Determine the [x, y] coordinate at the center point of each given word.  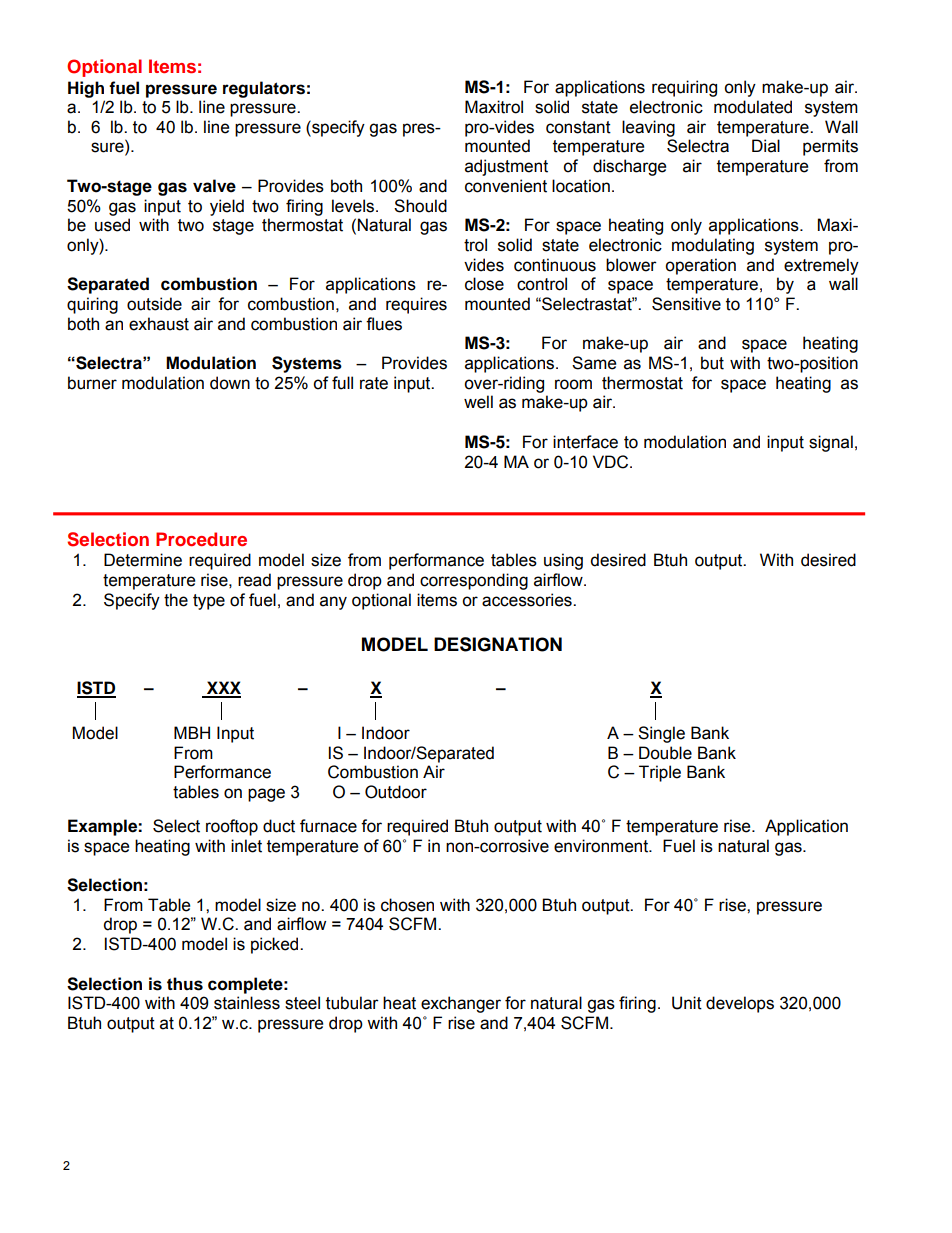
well [478, 402]
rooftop [232, 827]
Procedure [201, 539]
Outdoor [396, 792]
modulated [753, 107]
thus [185, 984]
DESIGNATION [498, 644]
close [484, 284]
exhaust [159, 324]
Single [661, 734]
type [209, 602]
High [86, 89]
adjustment [506, 167]
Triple [660, 773]
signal [831, 443]
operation [700, 266]
